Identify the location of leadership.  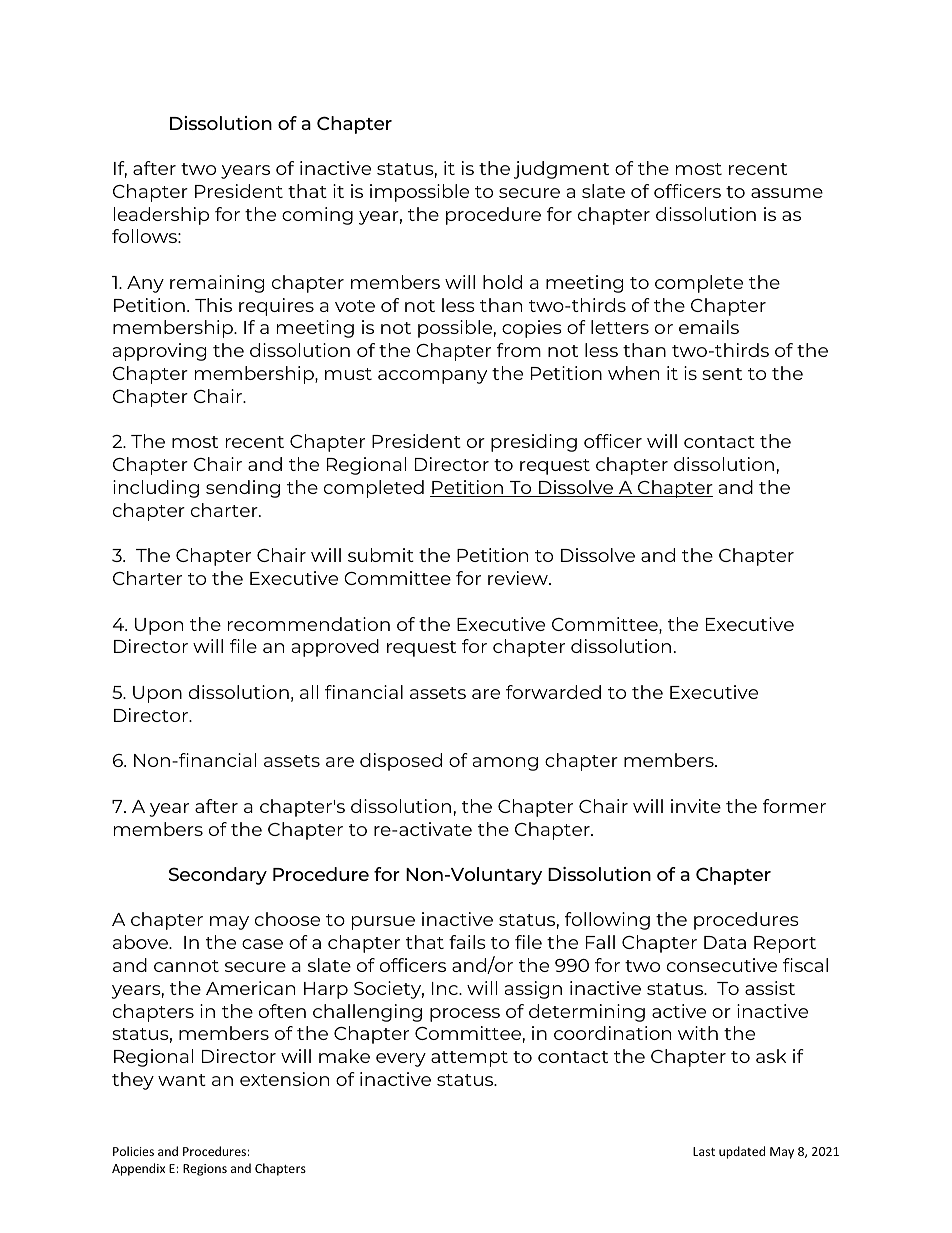
(161, 216).
